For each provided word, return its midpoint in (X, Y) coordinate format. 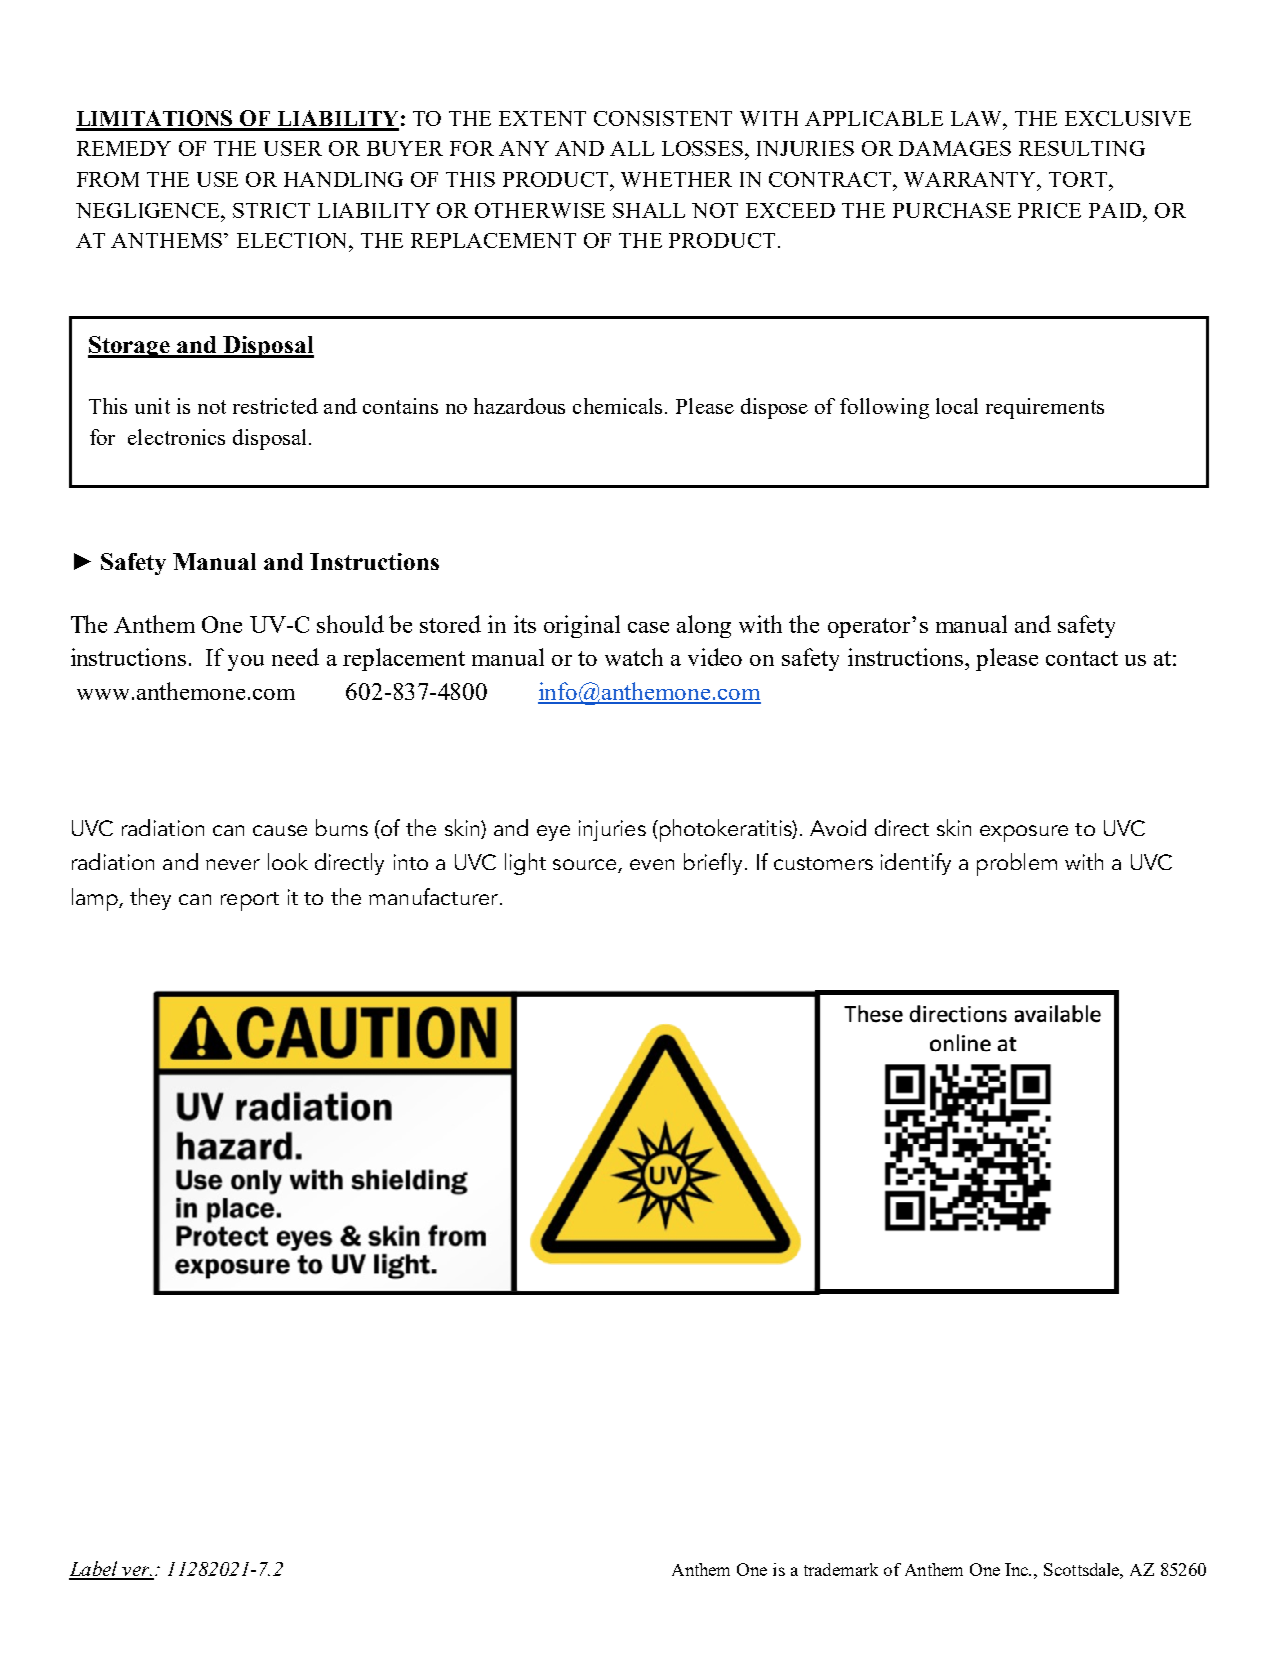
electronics (176, 437)
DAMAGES (955, 148)
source (584, 864)
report (250, 901)
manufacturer (433, 896)
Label (94, 1570)
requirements (1045, 408)
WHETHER (676, 179)
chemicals (619, 406)
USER (293, 148)
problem (1017, 864)
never (233, 864)
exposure (1024, 833)
